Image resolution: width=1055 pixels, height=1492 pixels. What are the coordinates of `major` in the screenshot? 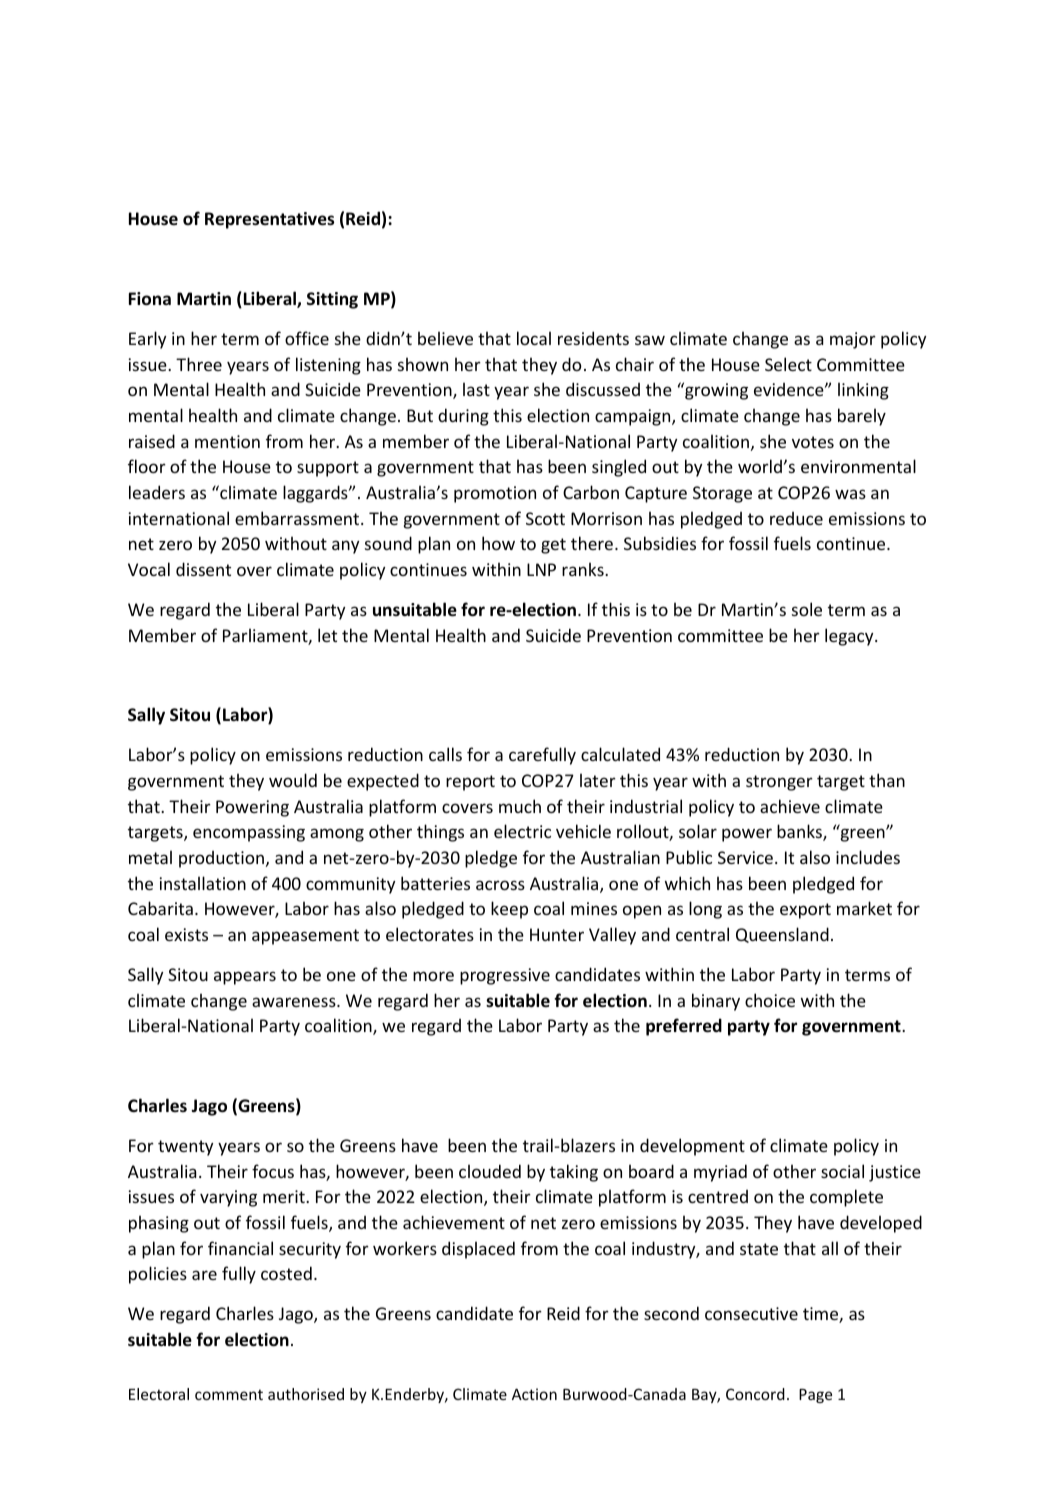 It's located at (853, 340).
